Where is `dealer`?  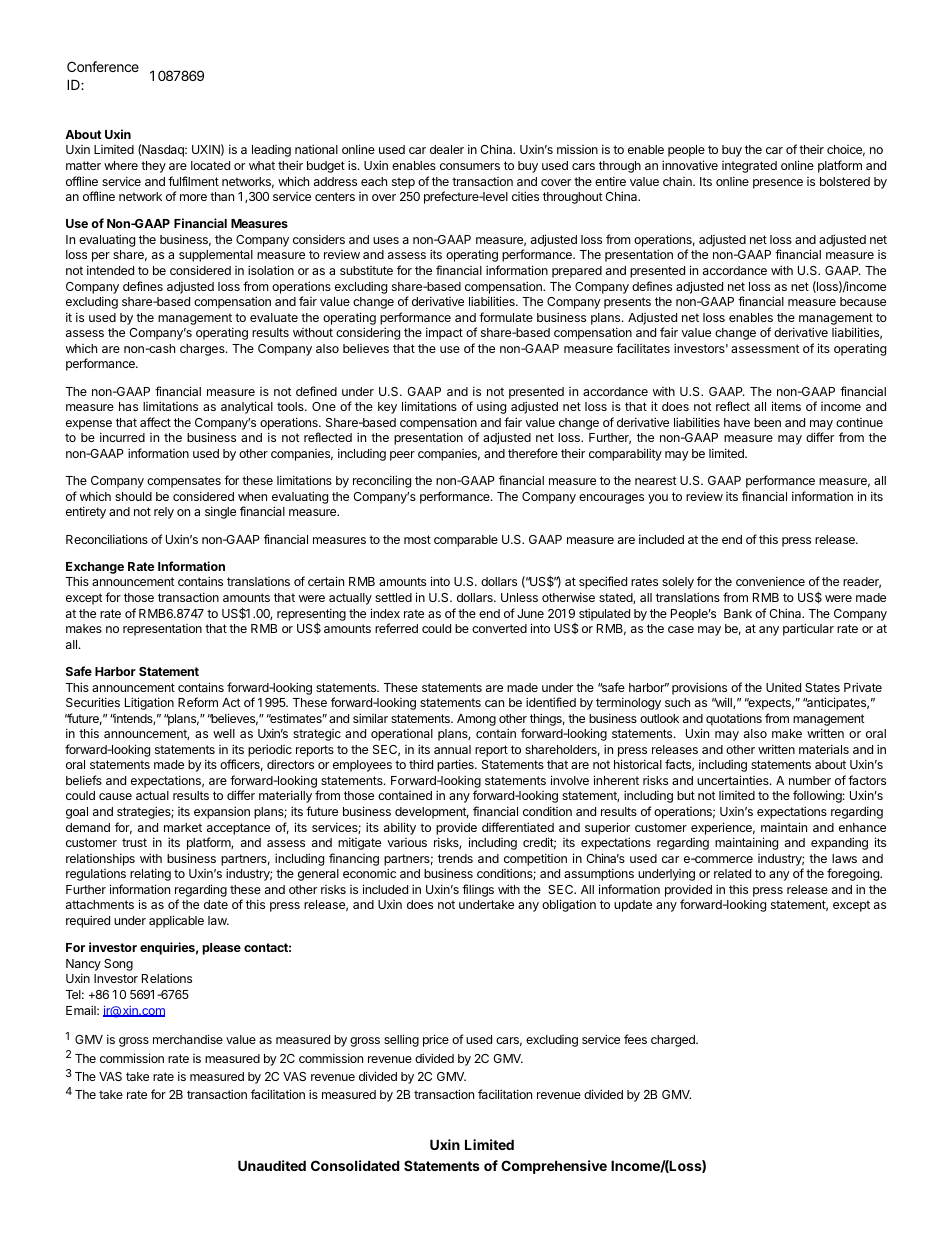
dealer is located at coordinates (447, 149).
